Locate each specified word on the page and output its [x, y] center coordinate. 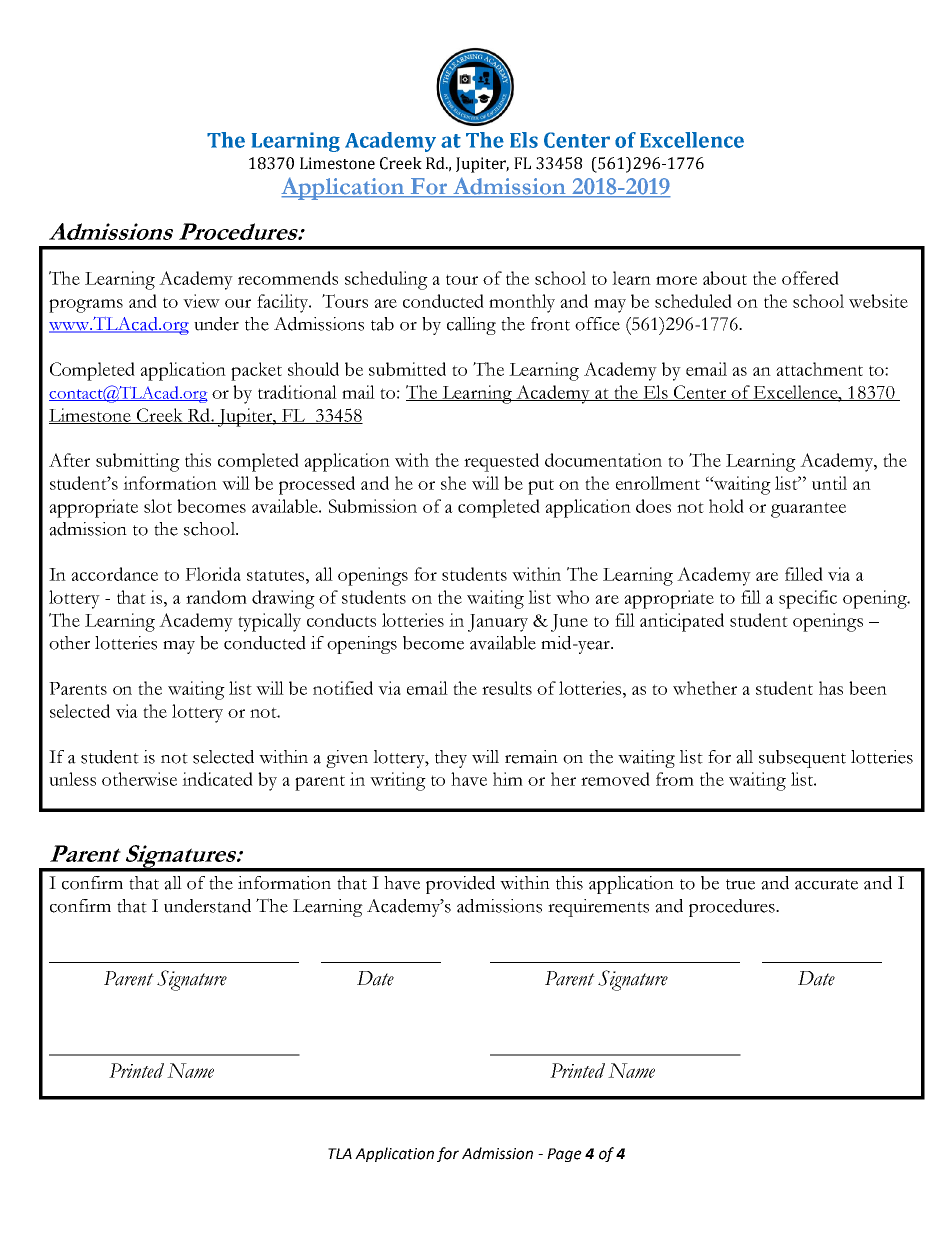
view [201, 301]
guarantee [808, 510]
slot [158, 506]
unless [72, 779]
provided [460, 885]
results [507, 688]
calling [471, 326]
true [740, 884]
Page [564, 1155]
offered [810, 278]
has [831, 688]
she [453, 483]
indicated [217, 779]
